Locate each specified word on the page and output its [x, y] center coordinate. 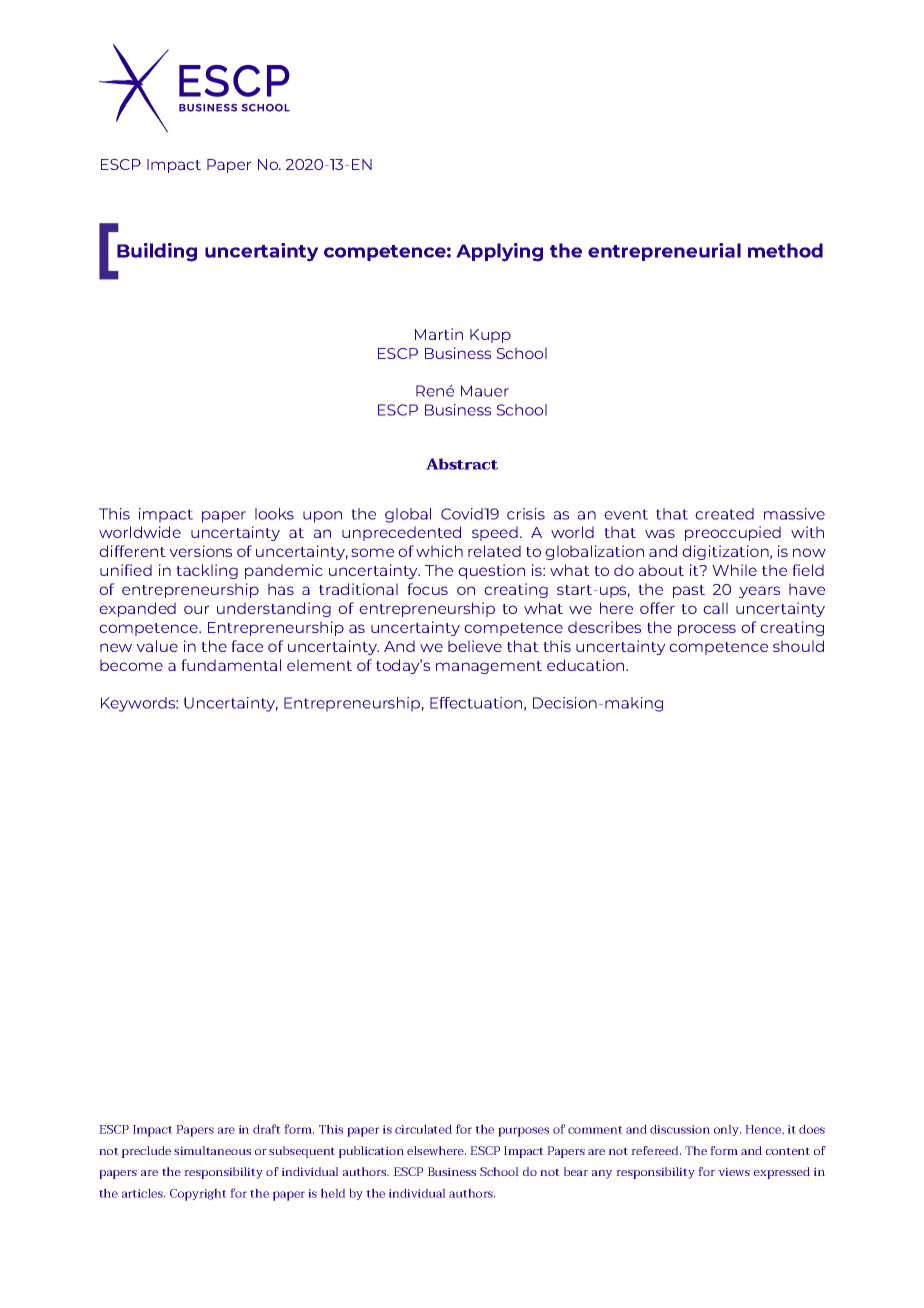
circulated [423, 1129]
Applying [499, 252]
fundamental [231, 665]
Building [157, 252]
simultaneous [212, 1150]
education [587, 665]
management [489, 667]
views [734, 1171]
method [785, 250]
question [491, 571]
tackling [207, 571]
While [734, 570]
